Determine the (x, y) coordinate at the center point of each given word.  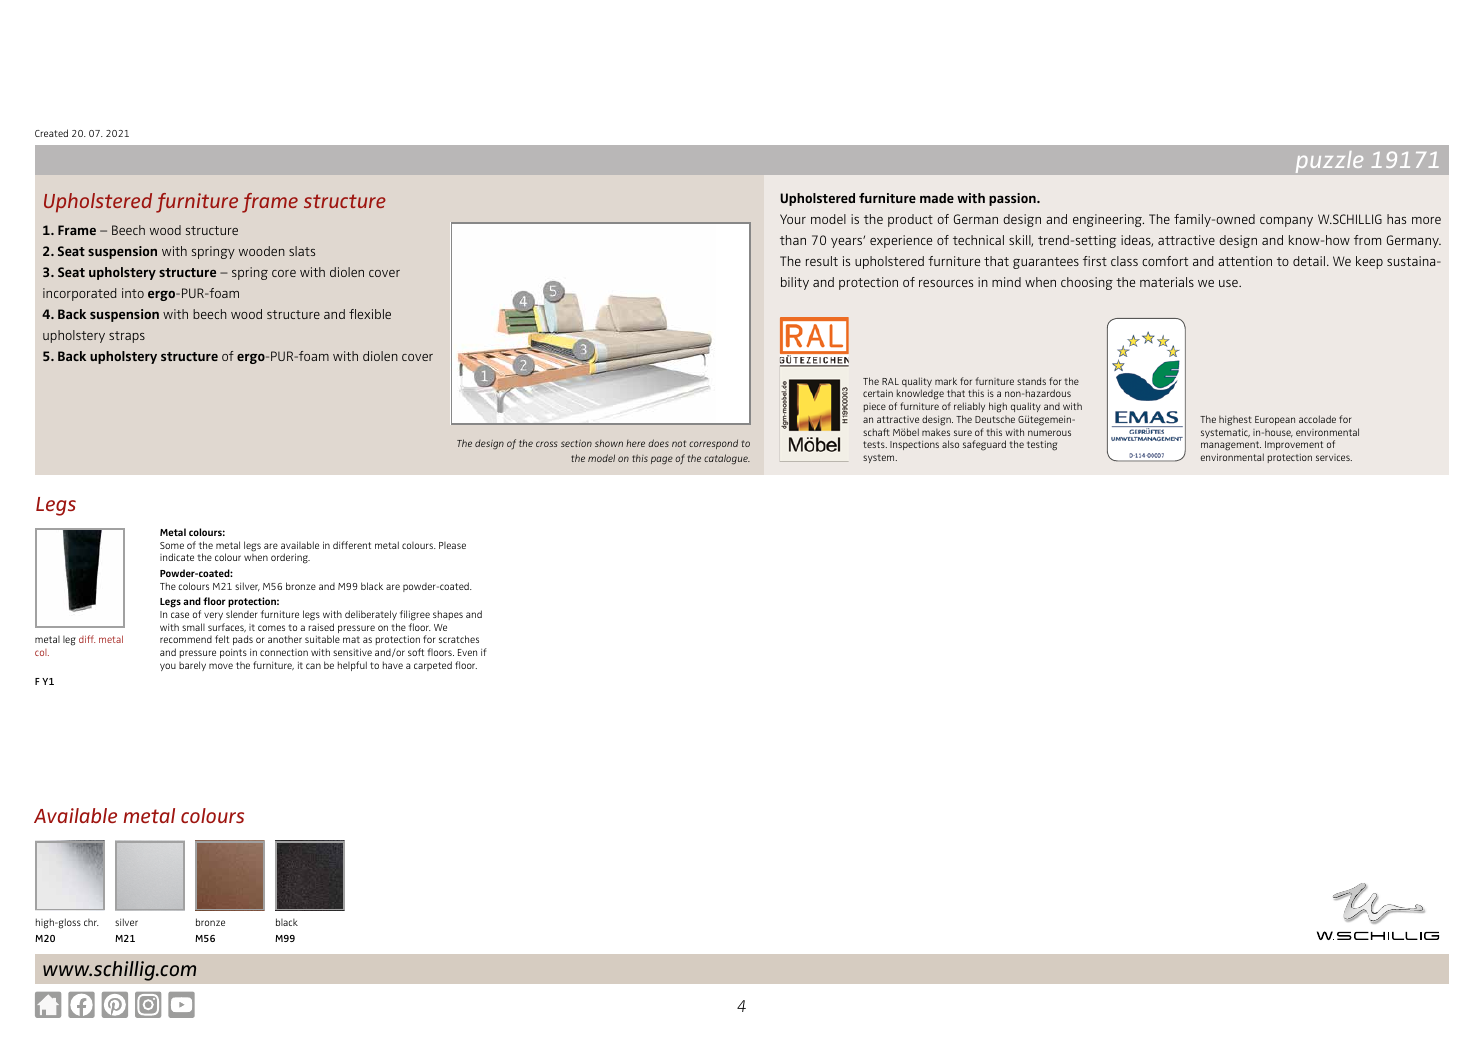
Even (467, 652)
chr (91, 922)
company (1286, 222)
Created (51, 133)
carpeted (433, 666)
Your (793, 219)
